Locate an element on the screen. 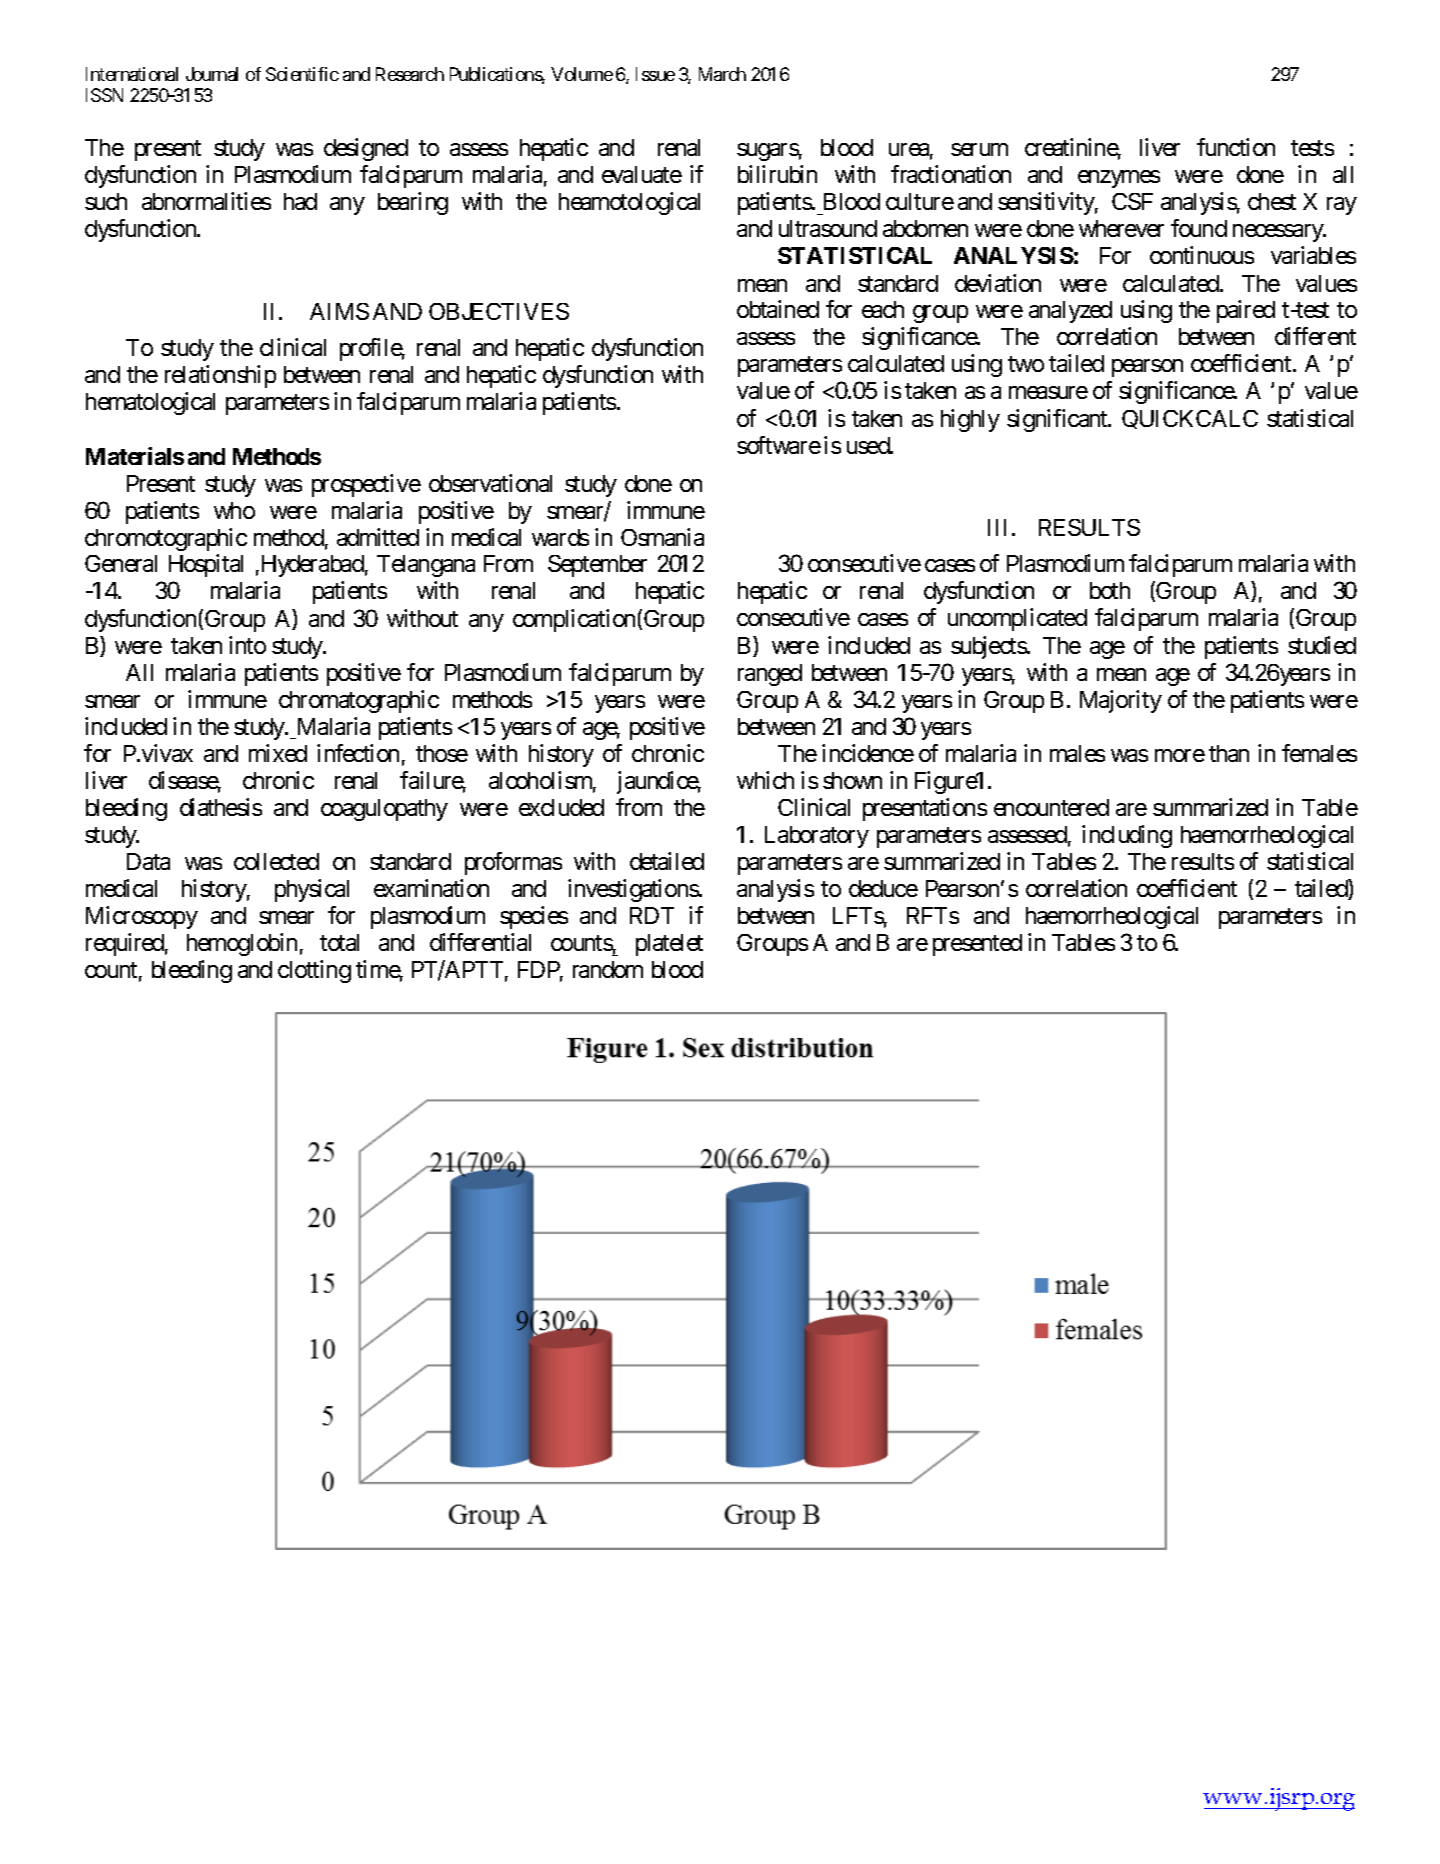  Journal is located at coordinates (212, 74).
